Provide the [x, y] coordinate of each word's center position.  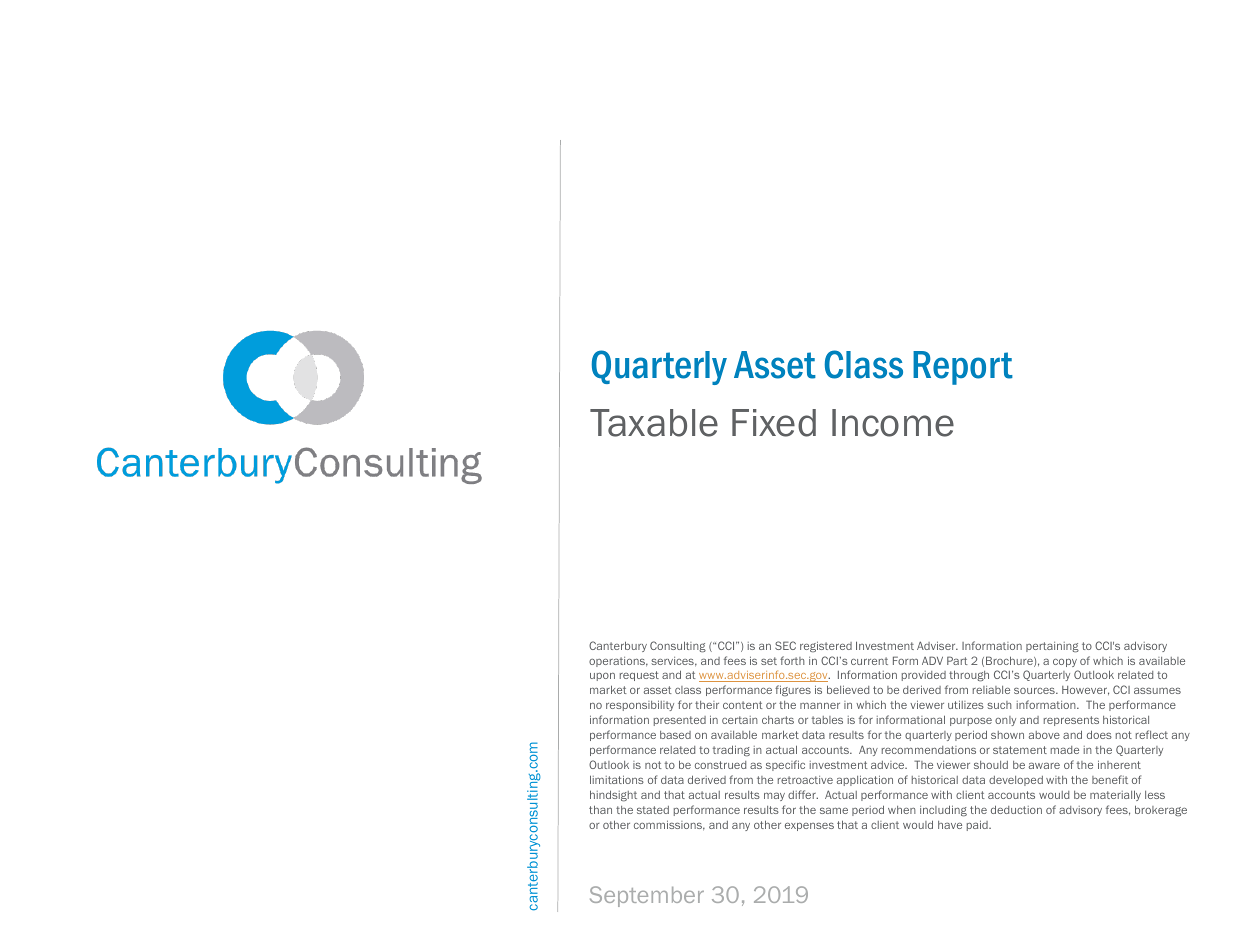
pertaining [1052, 647]
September [647, 896]
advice [889, 765]
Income [893, 423]
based [675, 735]
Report [963, 368]
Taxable [654, 423]
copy [1065, 663]
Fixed [774, 423]
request [639, 676]
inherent [1119, 764]
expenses [809, 826]
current [869, 661]
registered [826, 646]
